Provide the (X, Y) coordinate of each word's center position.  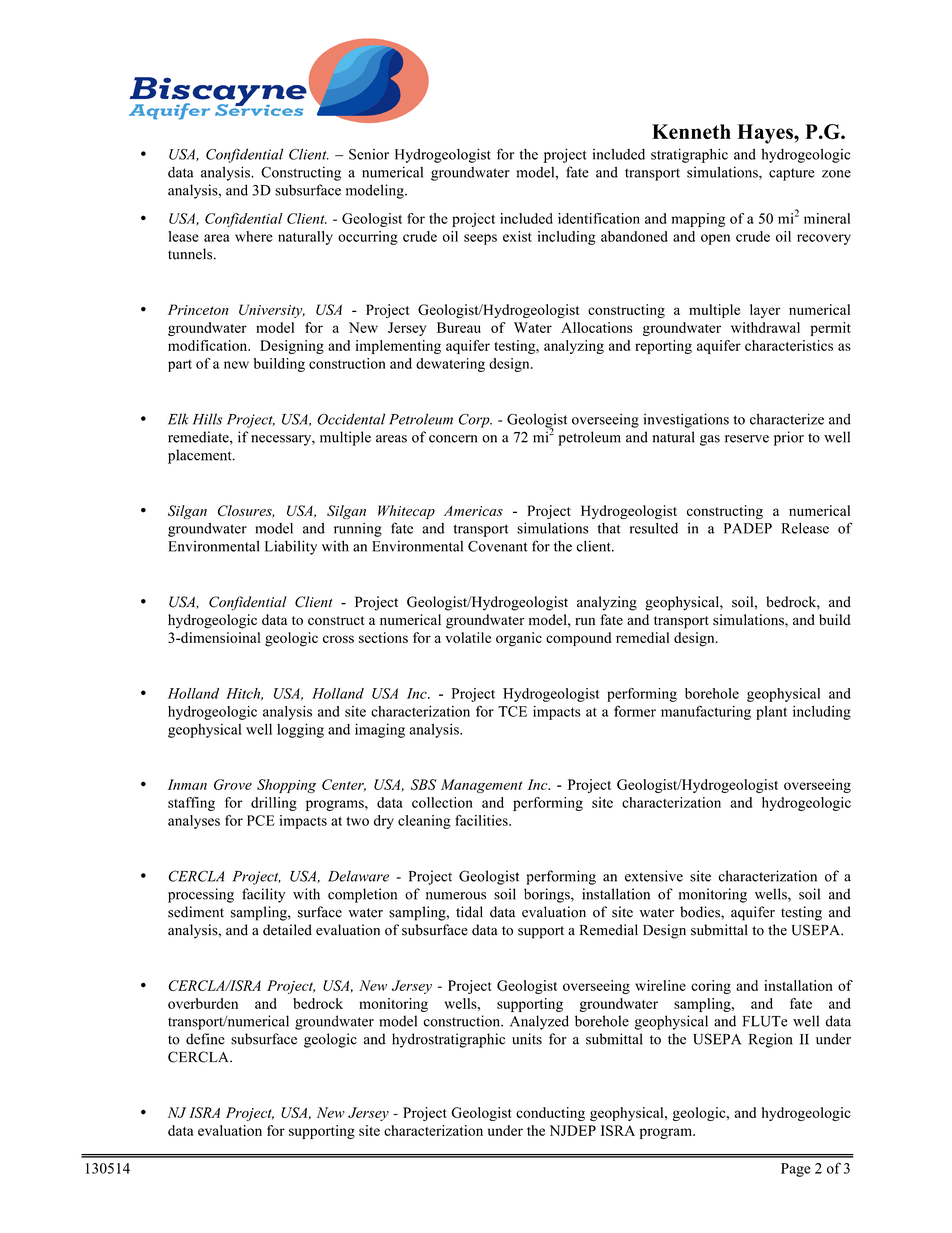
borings (548, 895)
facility (263, 895)
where (254, 236)
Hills (207, 419)
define (205, 1039)
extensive (654, 876)
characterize (787, 419)
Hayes (766, 134)
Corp (475, 421)
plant (771, 713)
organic (519, 639)
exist (517, 236)
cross (338, 639)
